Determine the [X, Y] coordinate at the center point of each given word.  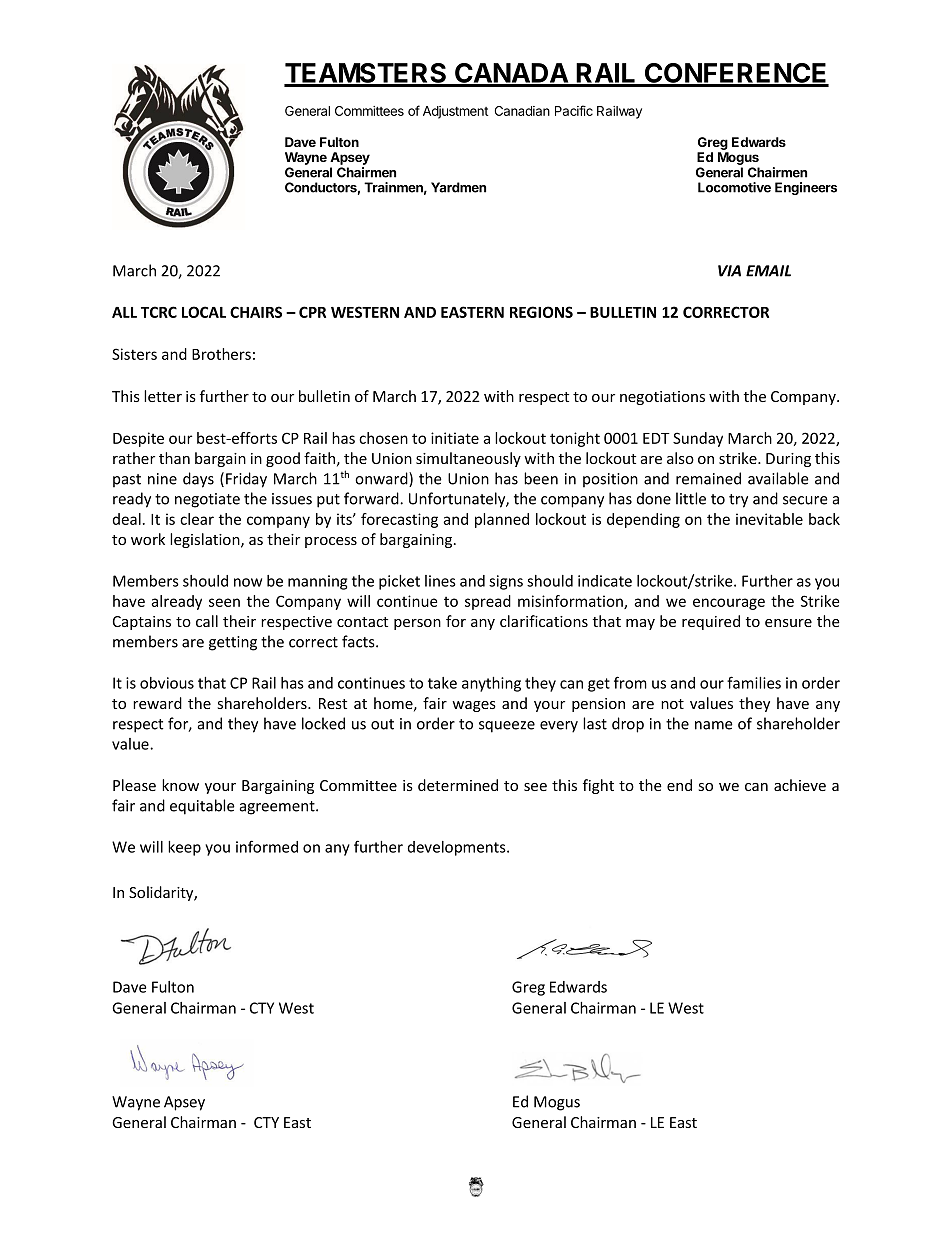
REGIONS [541, 312]
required [711, 622]
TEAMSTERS [366, 74]
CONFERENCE [736, 74]
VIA [729, 271]
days [198, 480]
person [417, 624]
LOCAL [204, 312]
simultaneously [468, 459]
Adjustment [455, 112]
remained [708, 478]
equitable [202, 807]
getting [233, 643]
